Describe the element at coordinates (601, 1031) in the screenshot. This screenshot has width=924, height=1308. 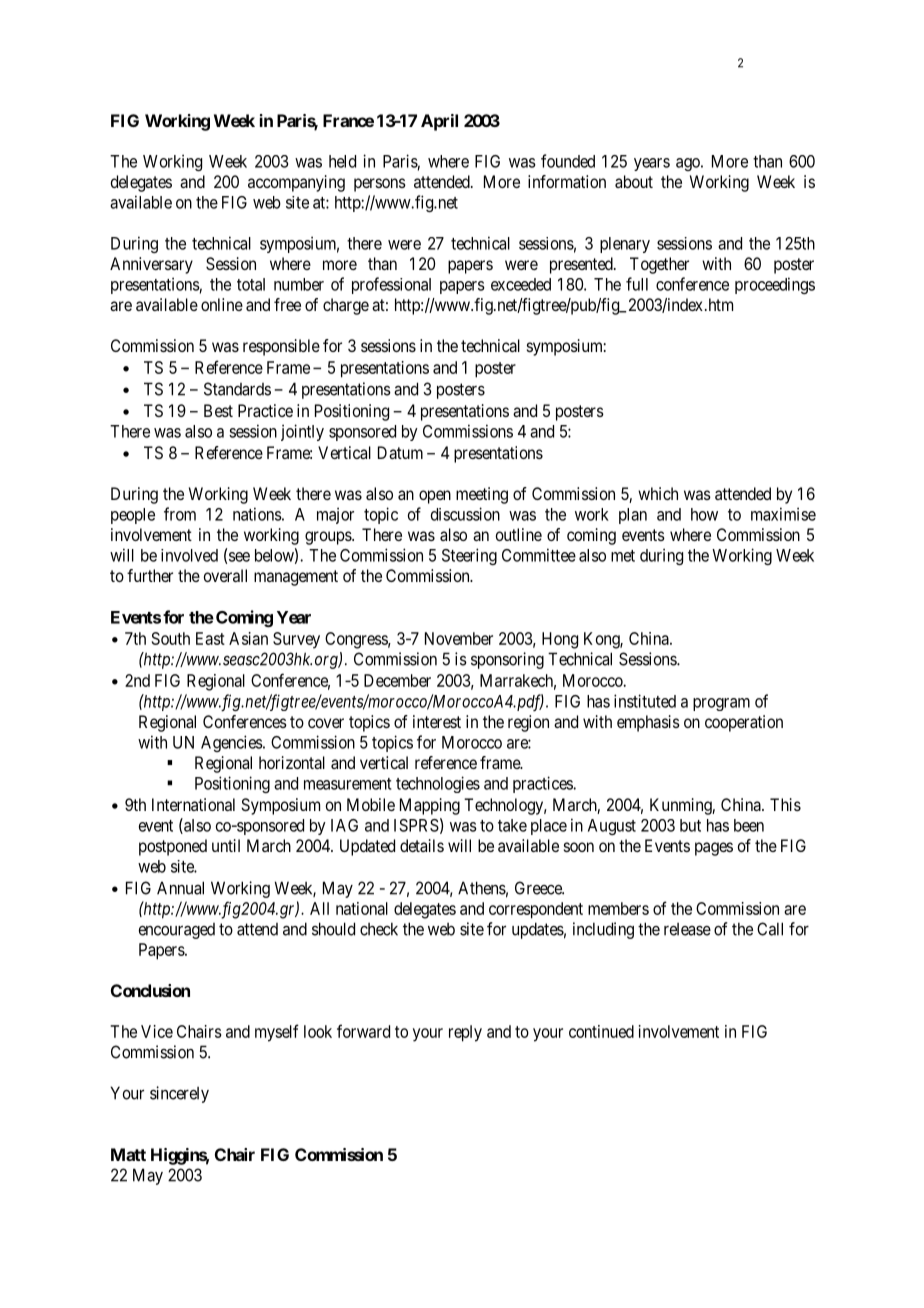
I see `continued` at that location.
